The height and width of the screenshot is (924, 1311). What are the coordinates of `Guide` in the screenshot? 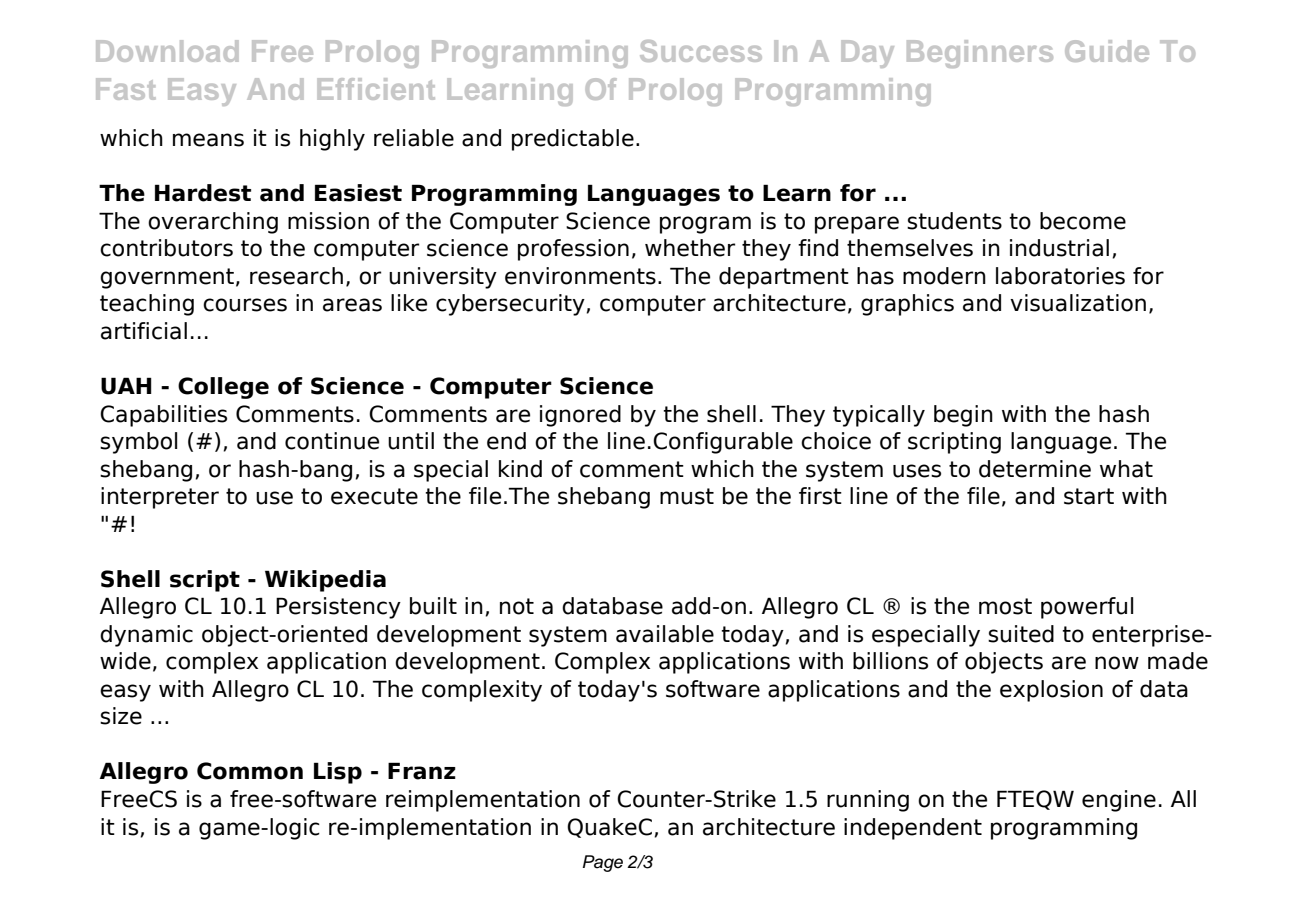 It's located at (1107, 51).
